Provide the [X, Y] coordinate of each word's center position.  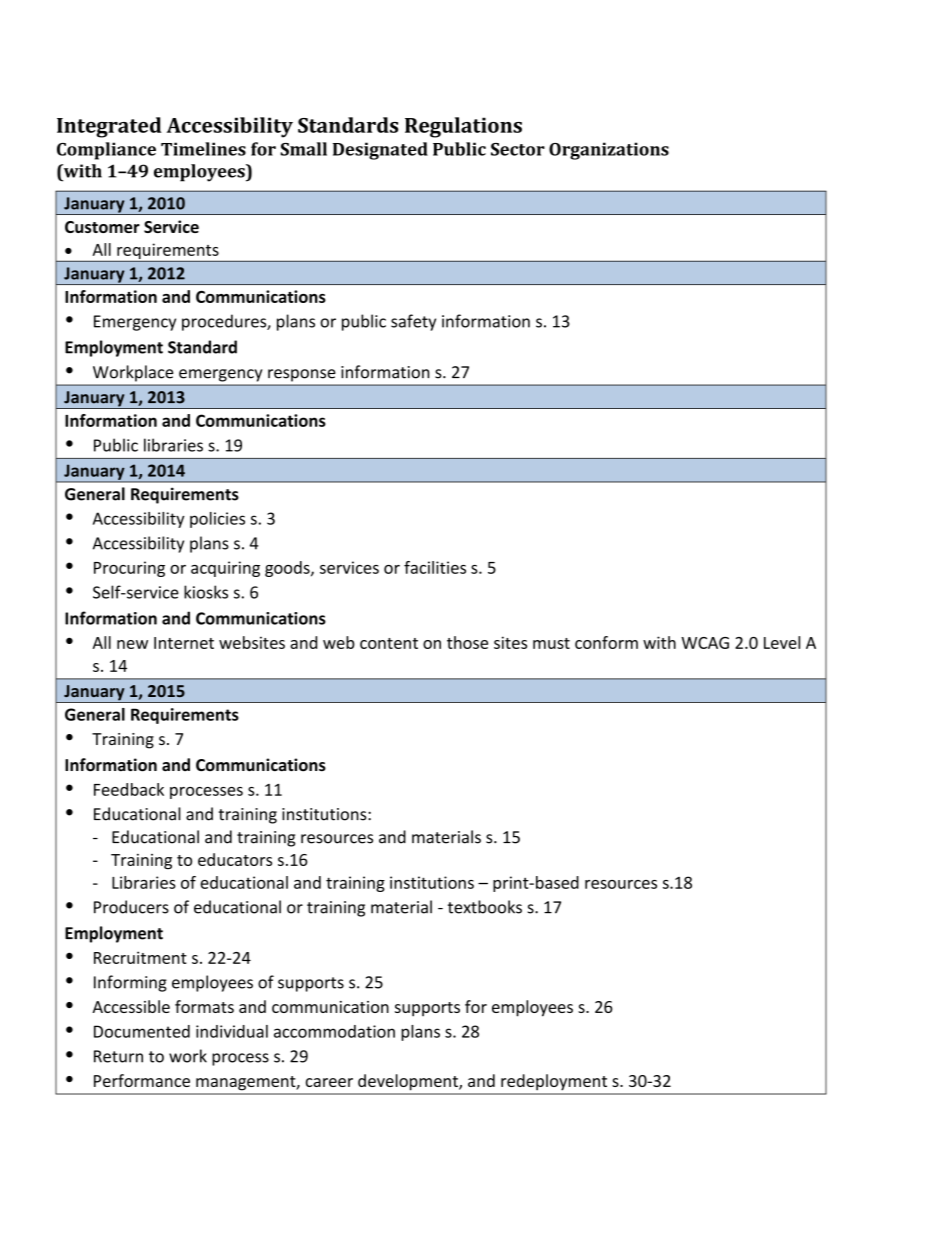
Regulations [463, 127]
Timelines [203, 149]
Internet [184, 643]
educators [235, 859]
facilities [435, 567]
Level [782, 642]
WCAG [705, 643]
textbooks [485, 907]
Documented [142, 1031]
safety [413, 322]
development [409, 1082]
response [301, 375]
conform [606, 642]
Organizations [609, 151]
